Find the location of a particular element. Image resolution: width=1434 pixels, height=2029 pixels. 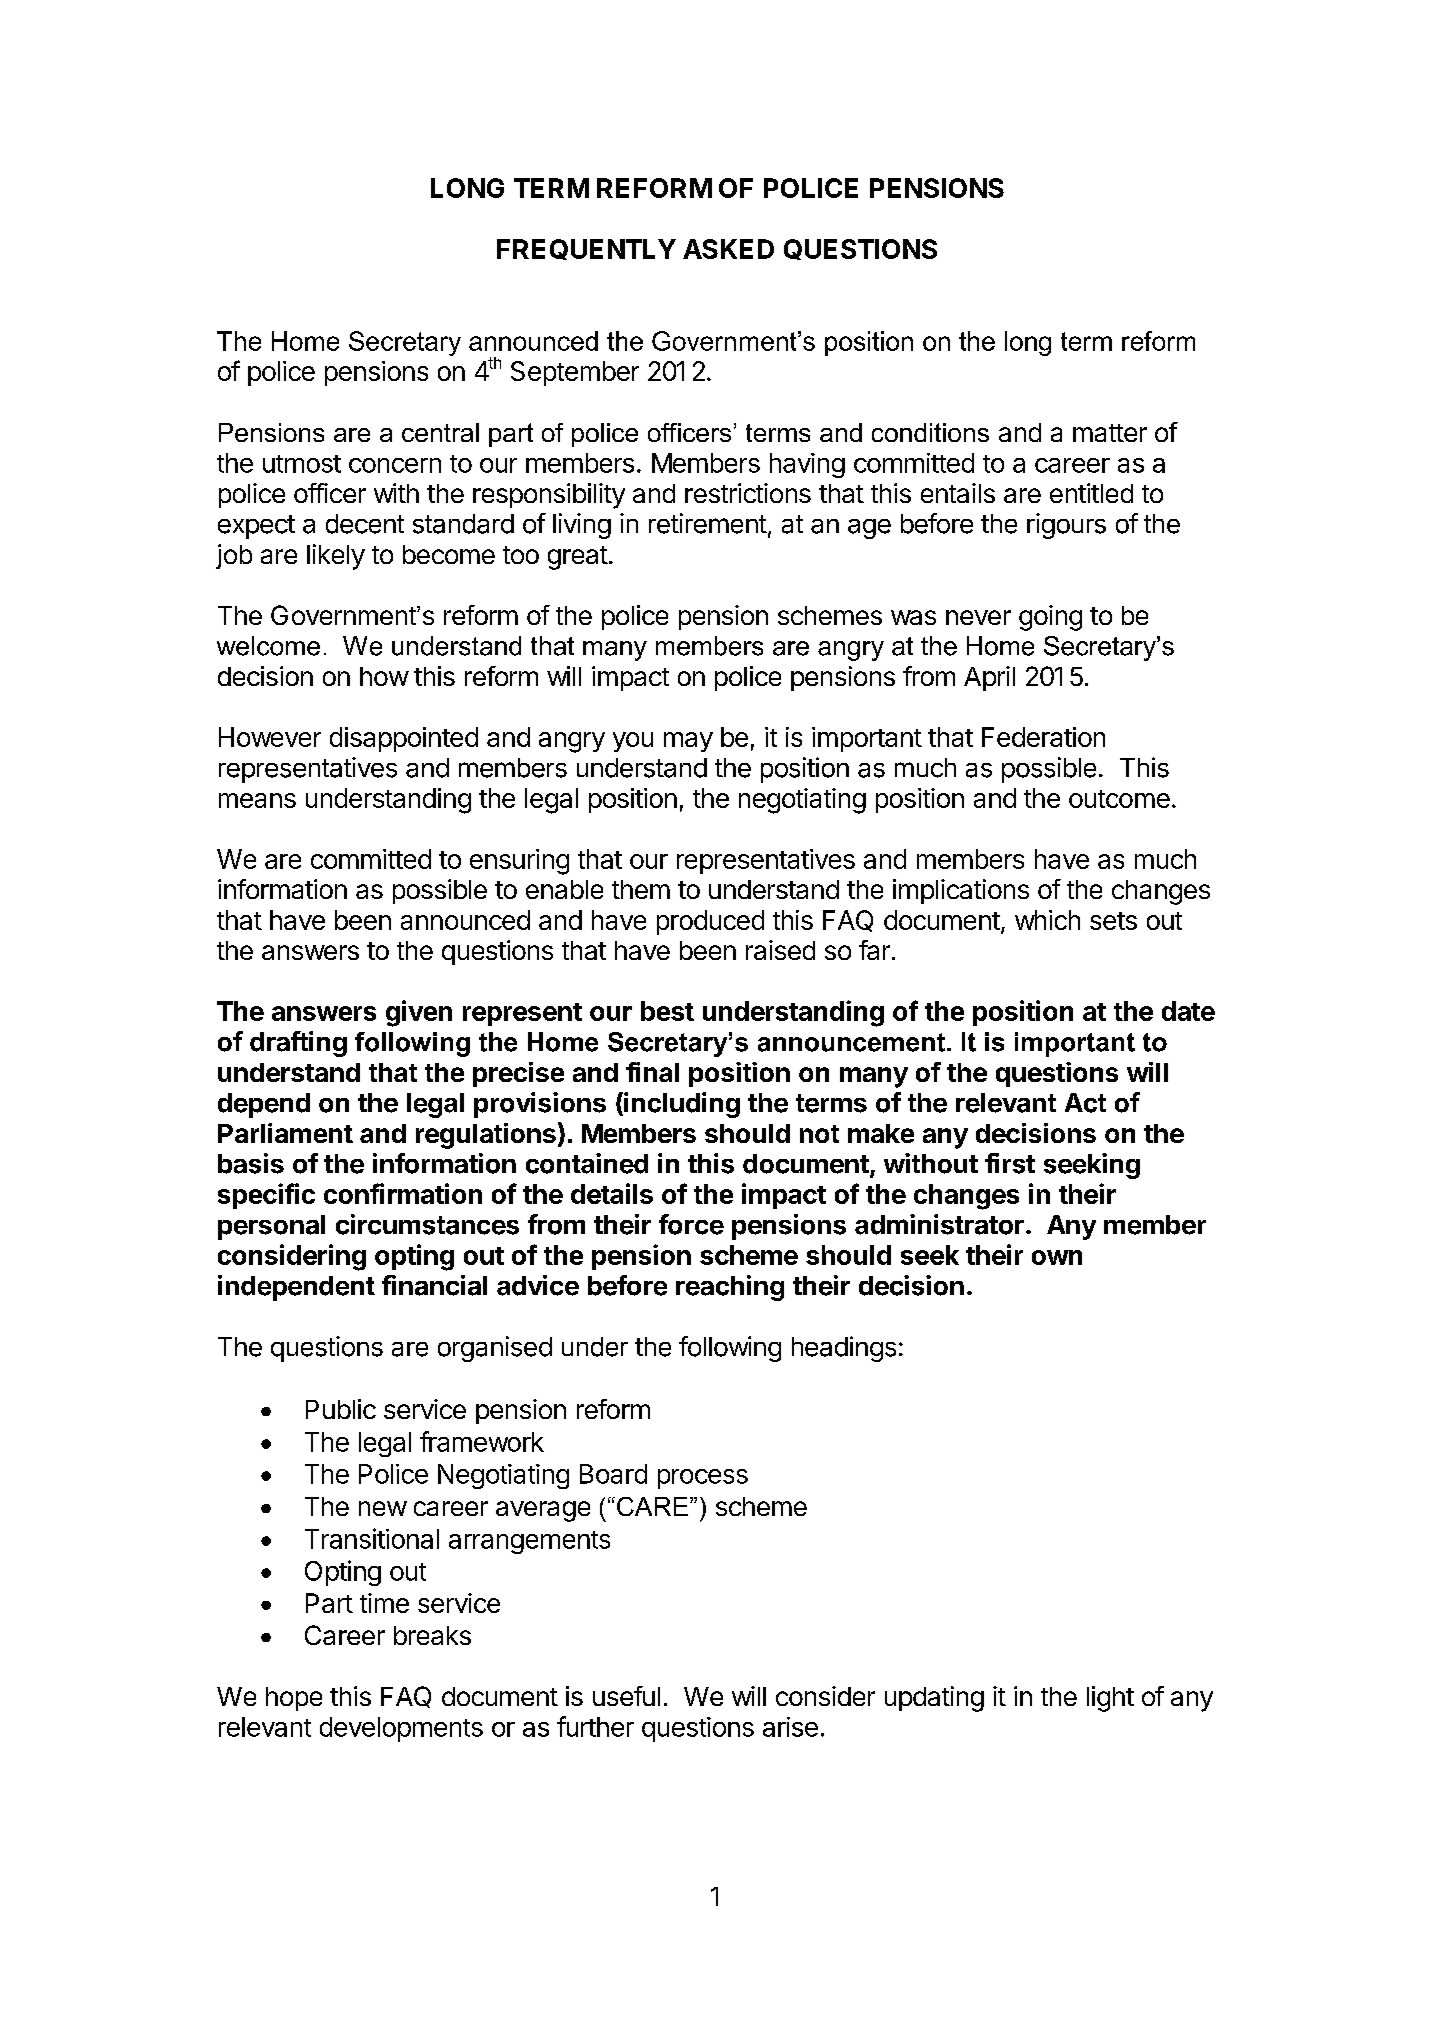

confirmation is located at coordinates (403, 1193).
